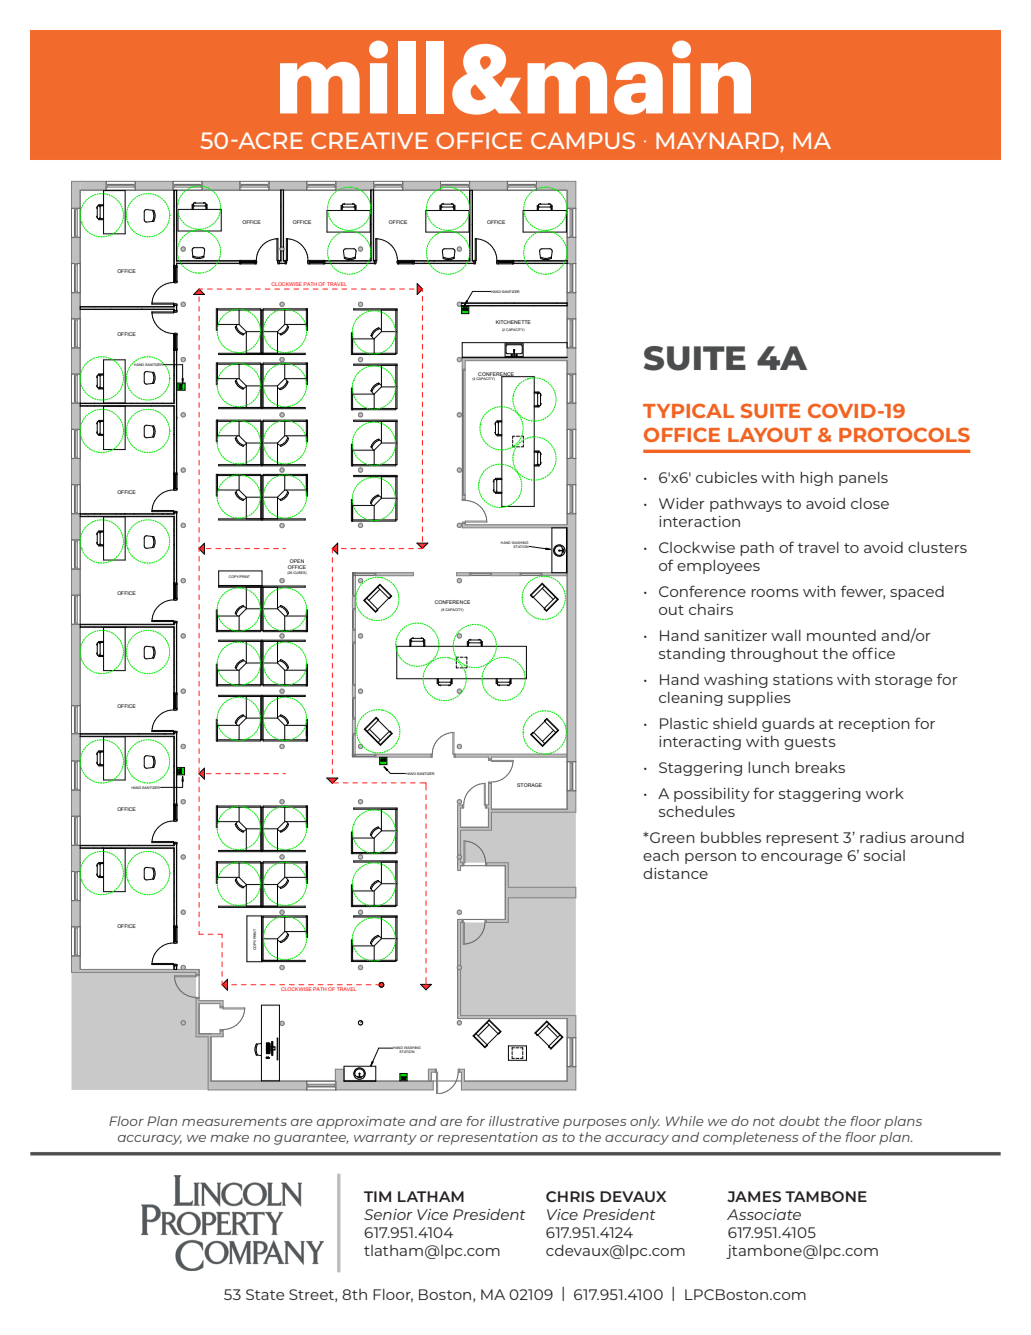 This image has width=1031, height=1335. Describe the element at coordinates (685, 1121) in the image. I see `While` at that location.
